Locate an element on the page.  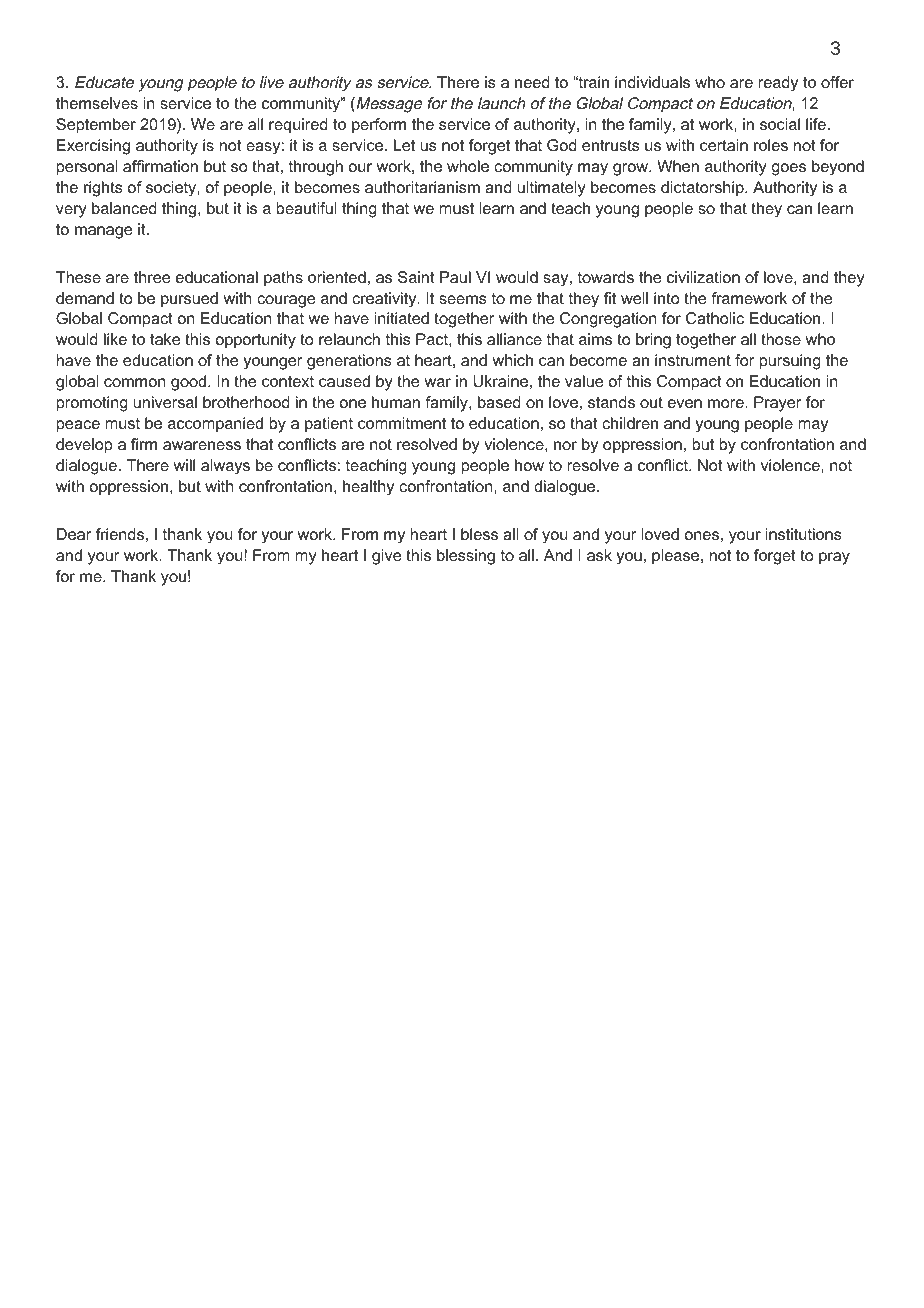
more is located at coordinates (727, 403).
